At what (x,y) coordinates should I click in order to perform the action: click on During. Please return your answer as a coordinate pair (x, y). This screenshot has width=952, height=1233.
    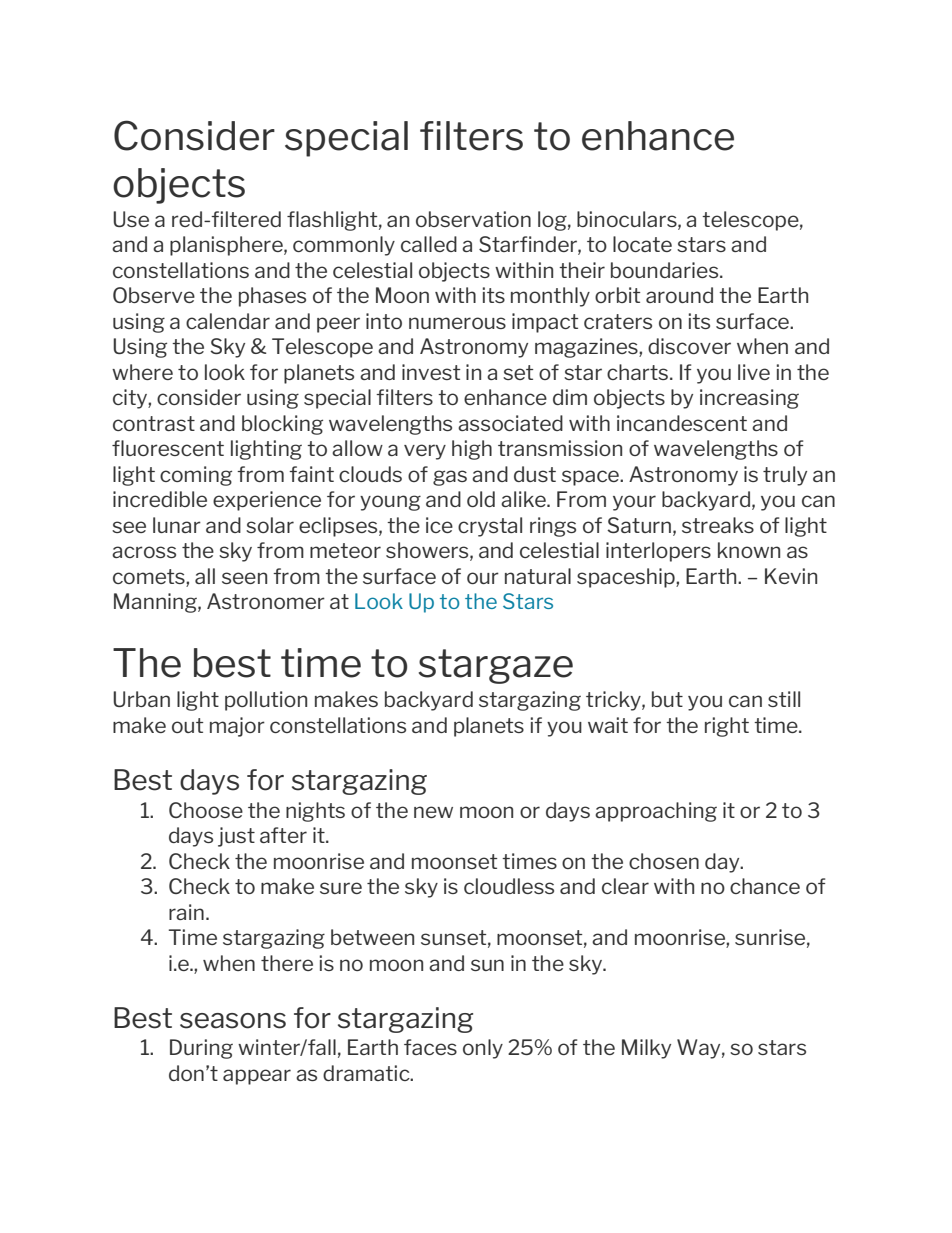
    Looking at the image, I should click on (201, 1049).
